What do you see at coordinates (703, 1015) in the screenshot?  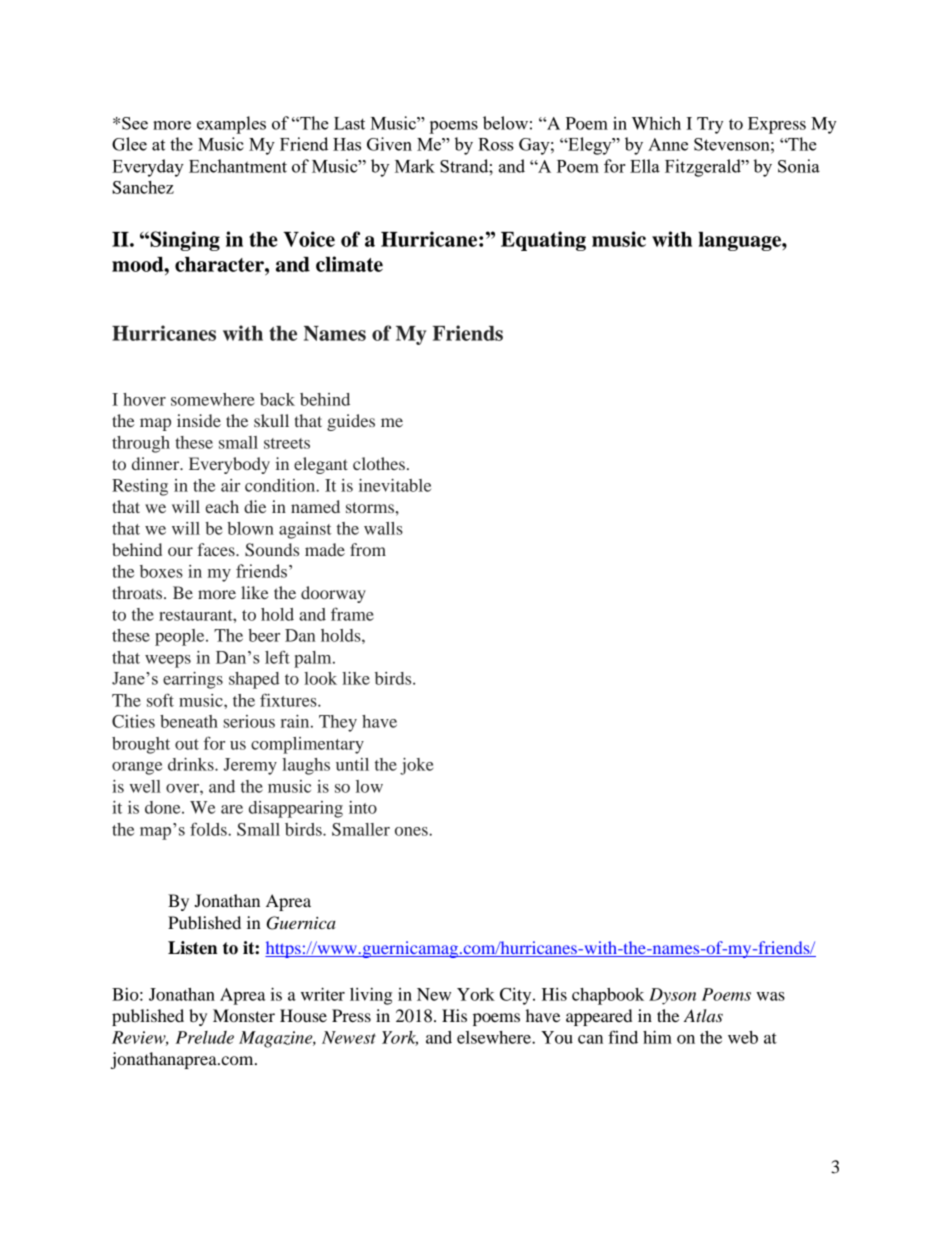 I see `Atlas` at bounding box center [703, 1015].
